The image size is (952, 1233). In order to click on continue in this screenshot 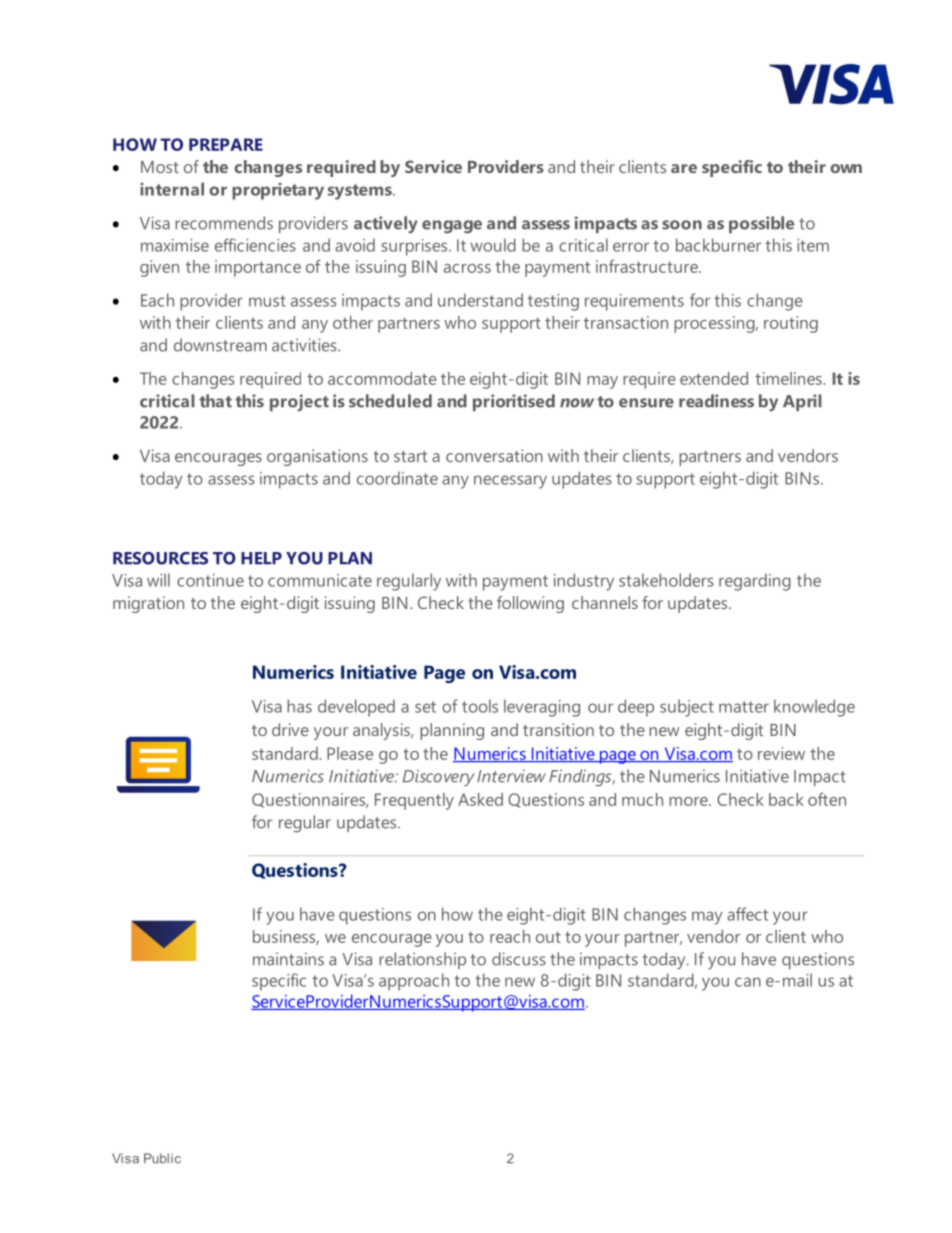, I will do `click(210, 580)`.
